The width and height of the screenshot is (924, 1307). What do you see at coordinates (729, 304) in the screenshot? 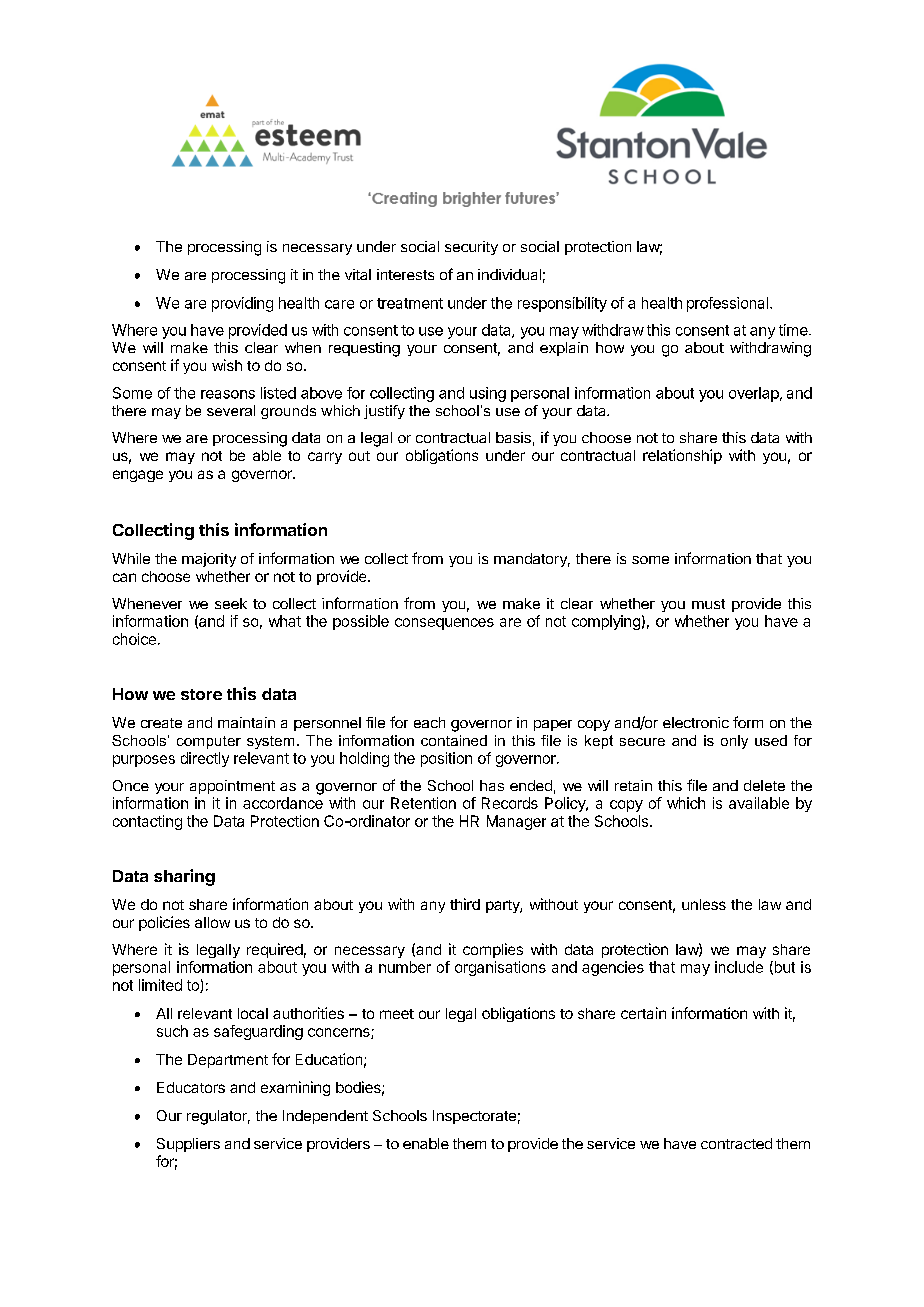
I see `professional` at bounding box center [729, 304].
